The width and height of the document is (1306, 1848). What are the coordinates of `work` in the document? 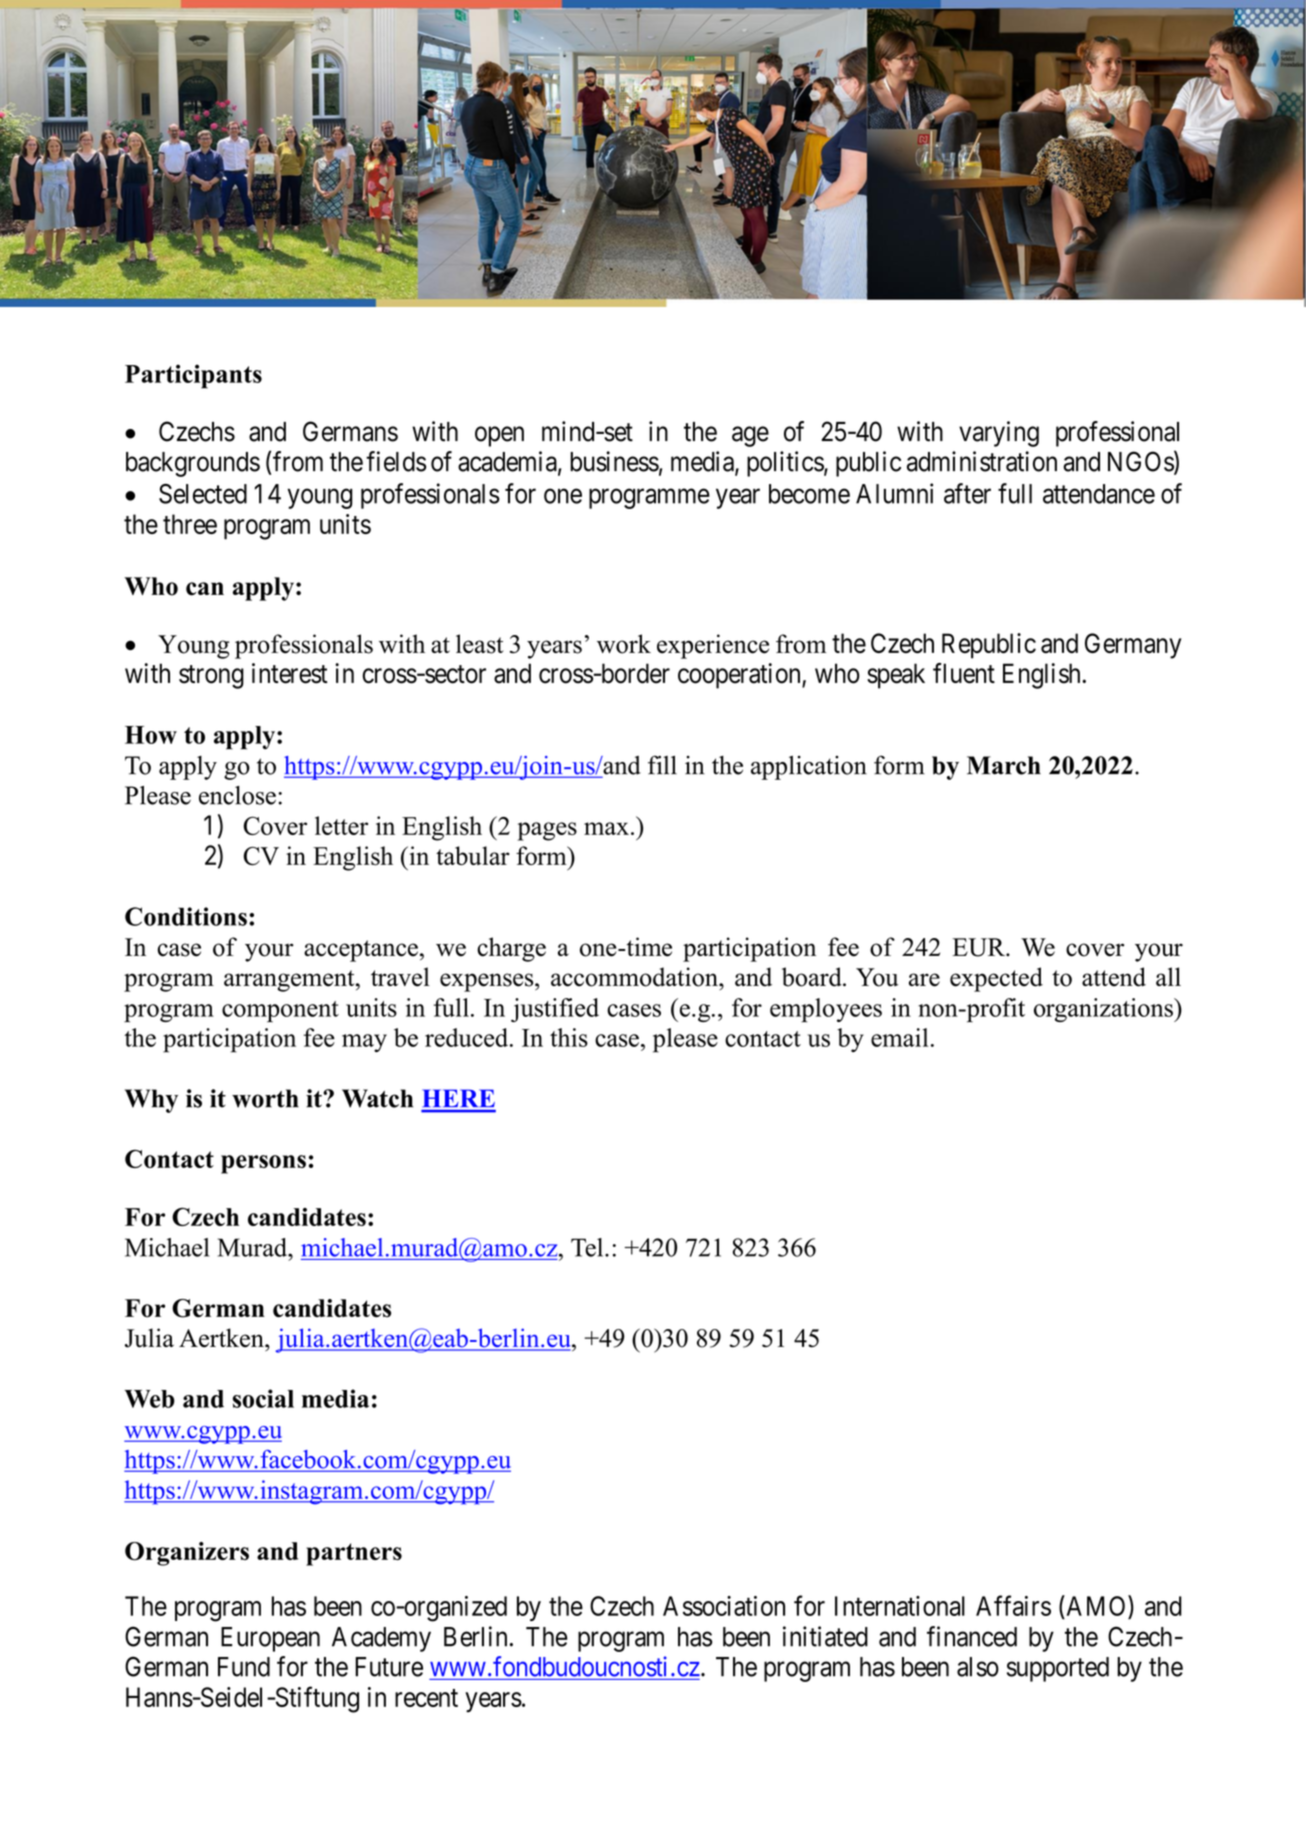 It's located at (624, 644).
